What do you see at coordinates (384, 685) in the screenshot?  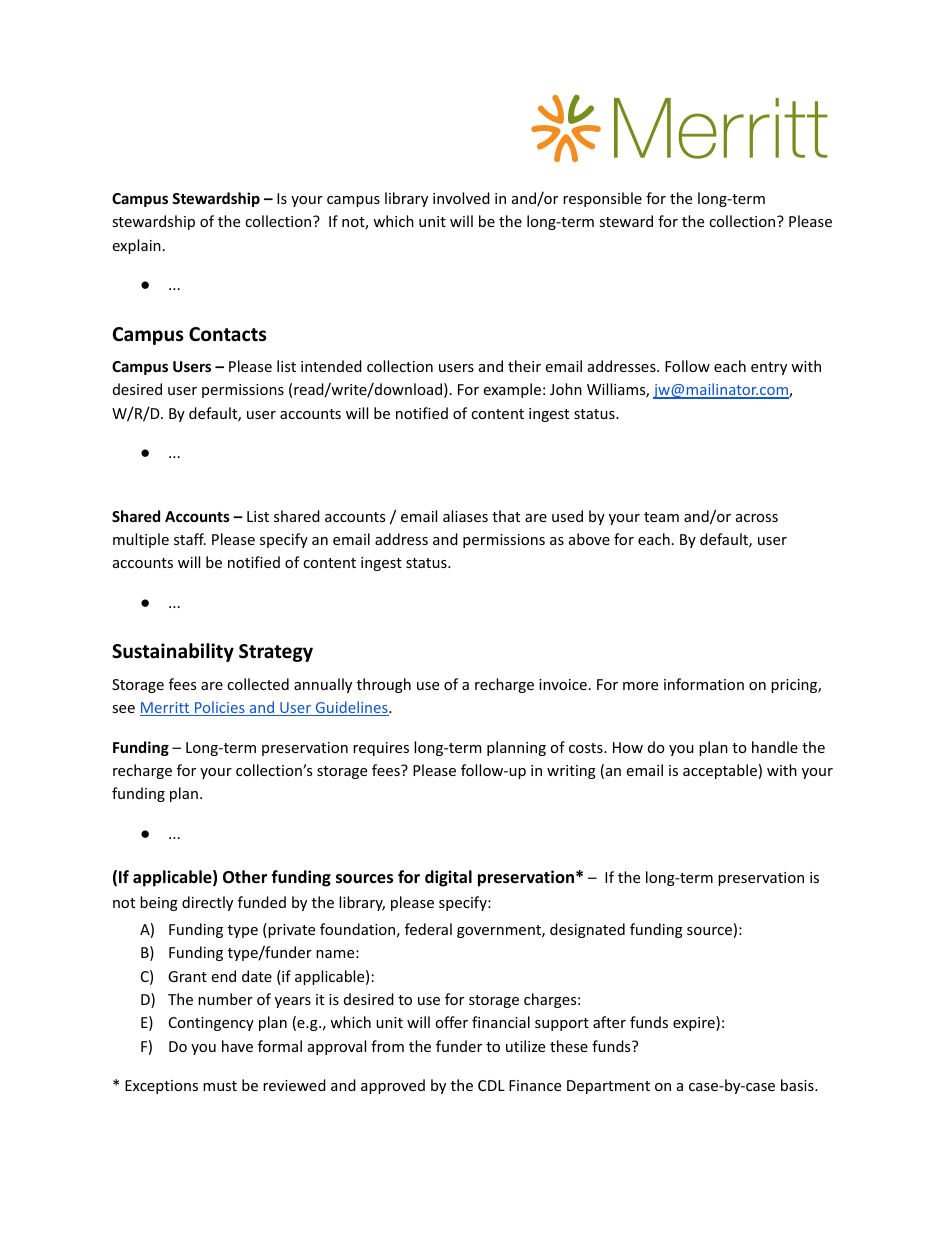 I see `through` at bounding box center [384, 685].
